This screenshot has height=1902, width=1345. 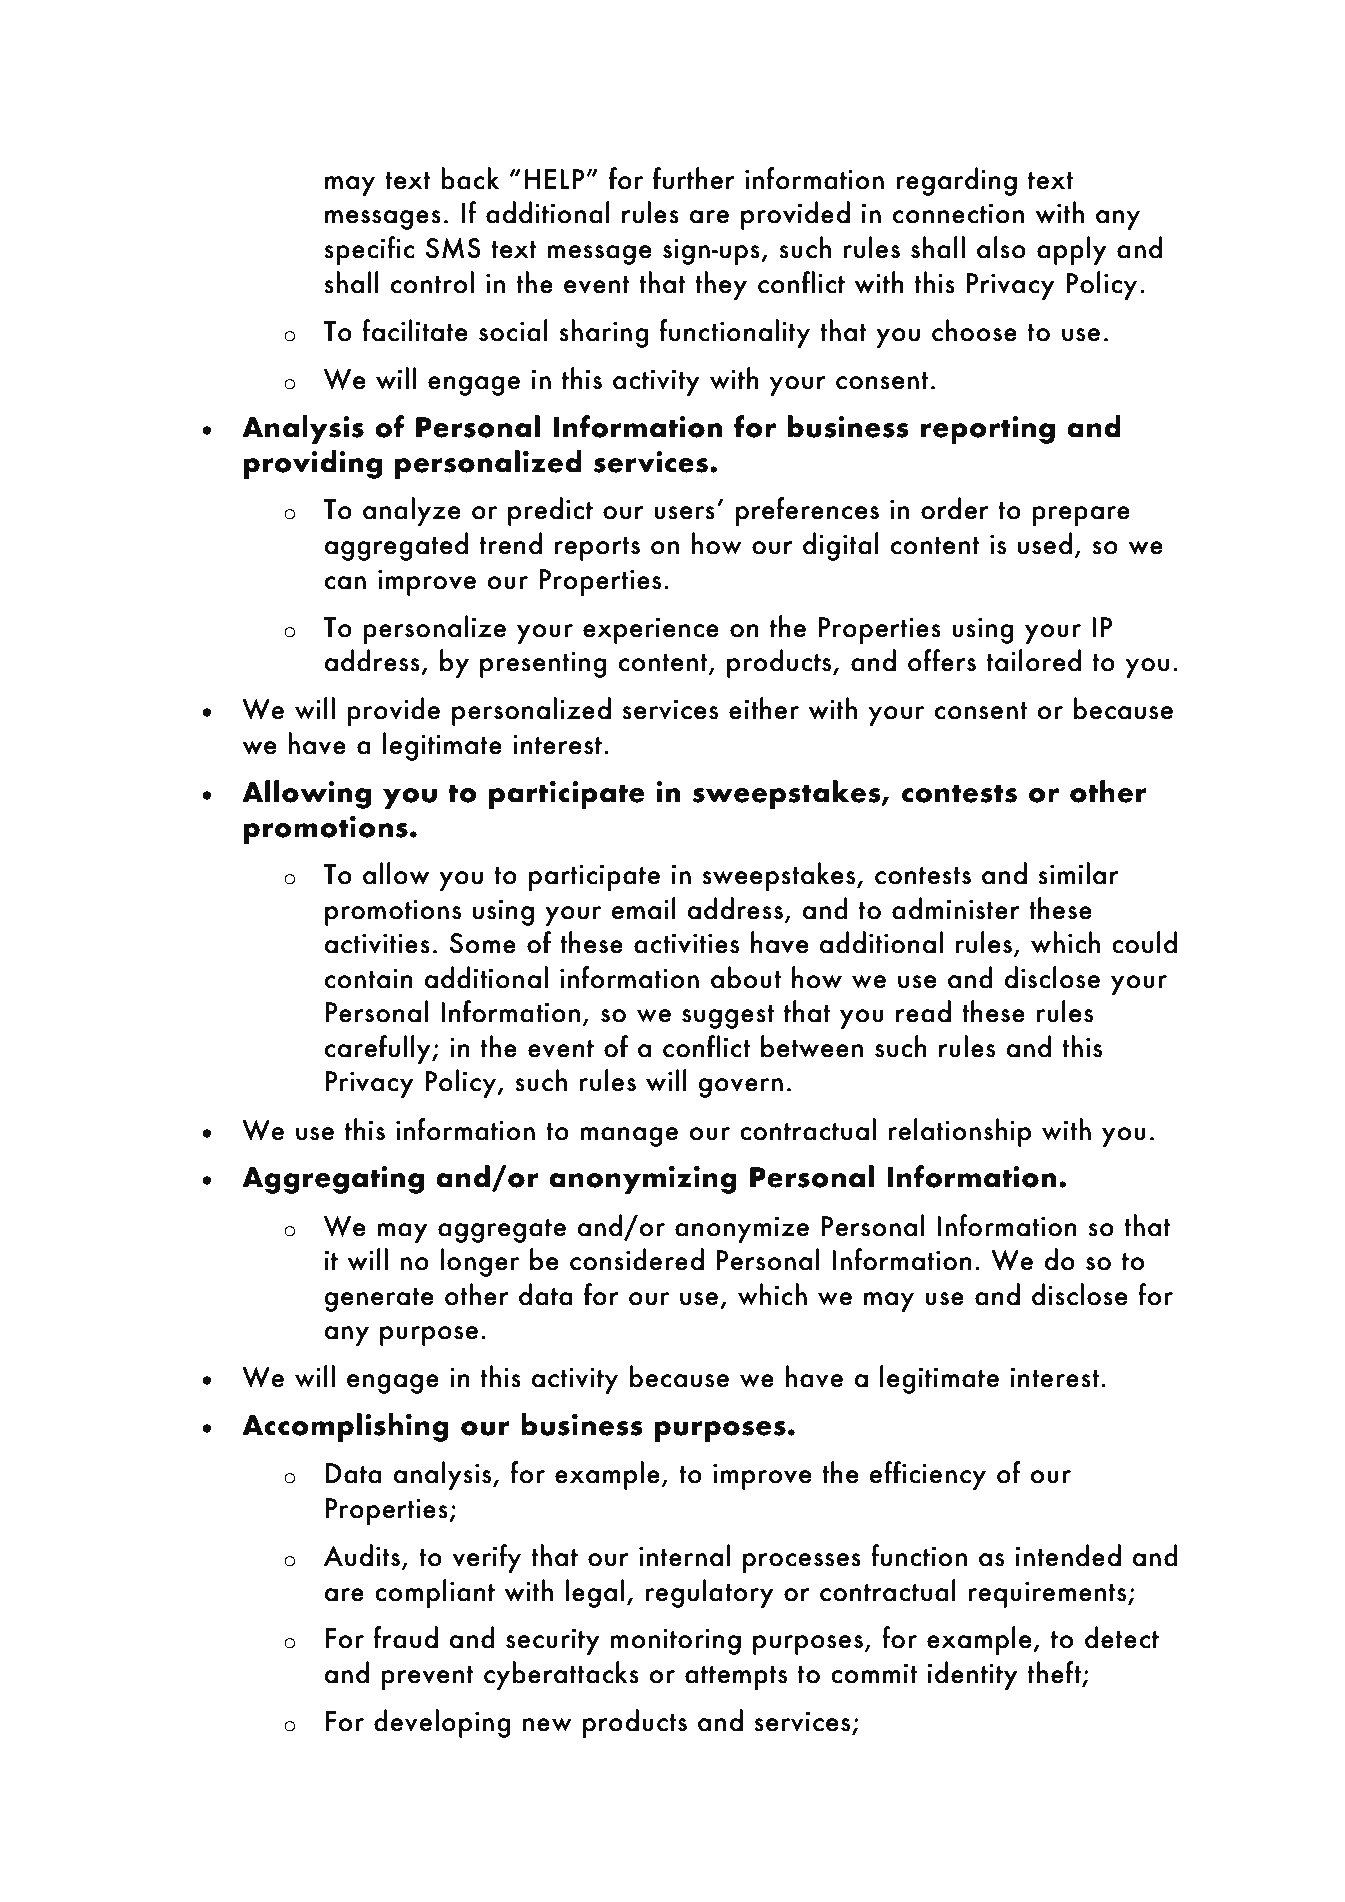 What do you see at coordinates (368, 978) in the screenshot?
I see `contain` at bounding box center [368, 978].
